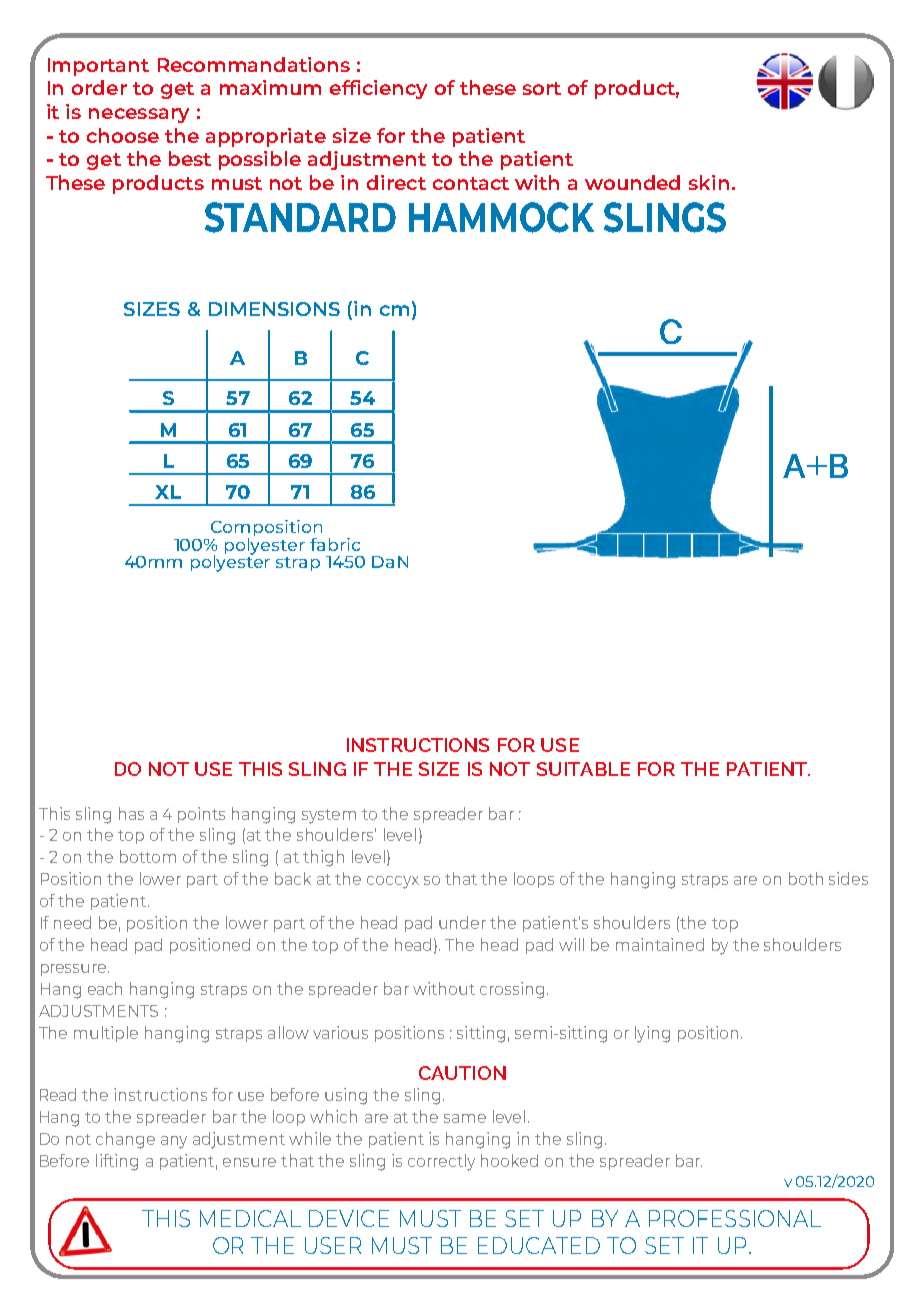 The width and height of the document is (924, 1308). Describe the element at coordinates (848, 878) in the document. I see `sides` at that location.
